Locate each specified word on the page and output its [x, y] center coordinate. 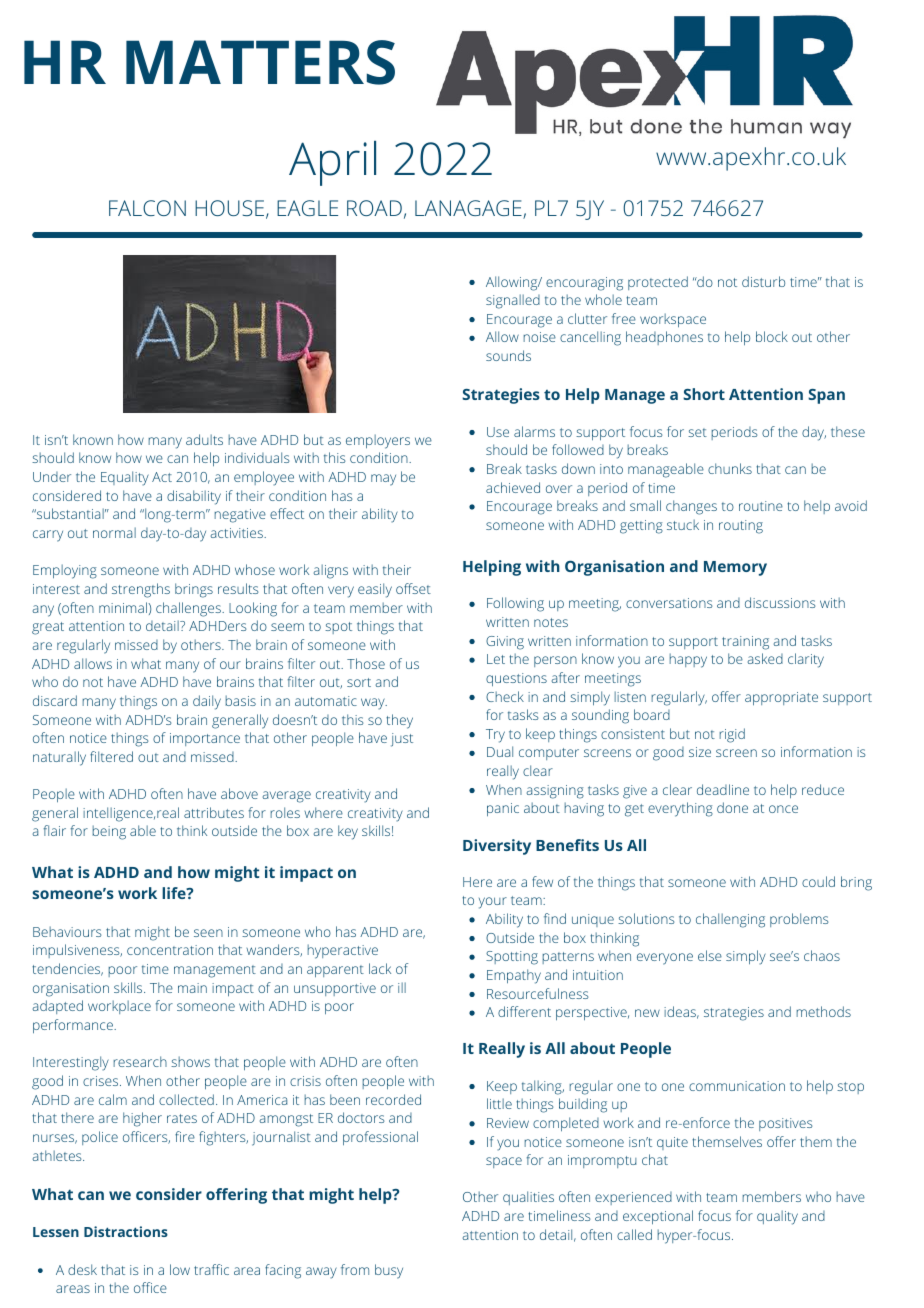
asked [765, 658]
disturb [763, 281]
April [332, 163]
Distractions [126, 1231]
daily [207, 702]
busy [389, 1271]
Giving [505, 643]
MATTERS [260, 62]
